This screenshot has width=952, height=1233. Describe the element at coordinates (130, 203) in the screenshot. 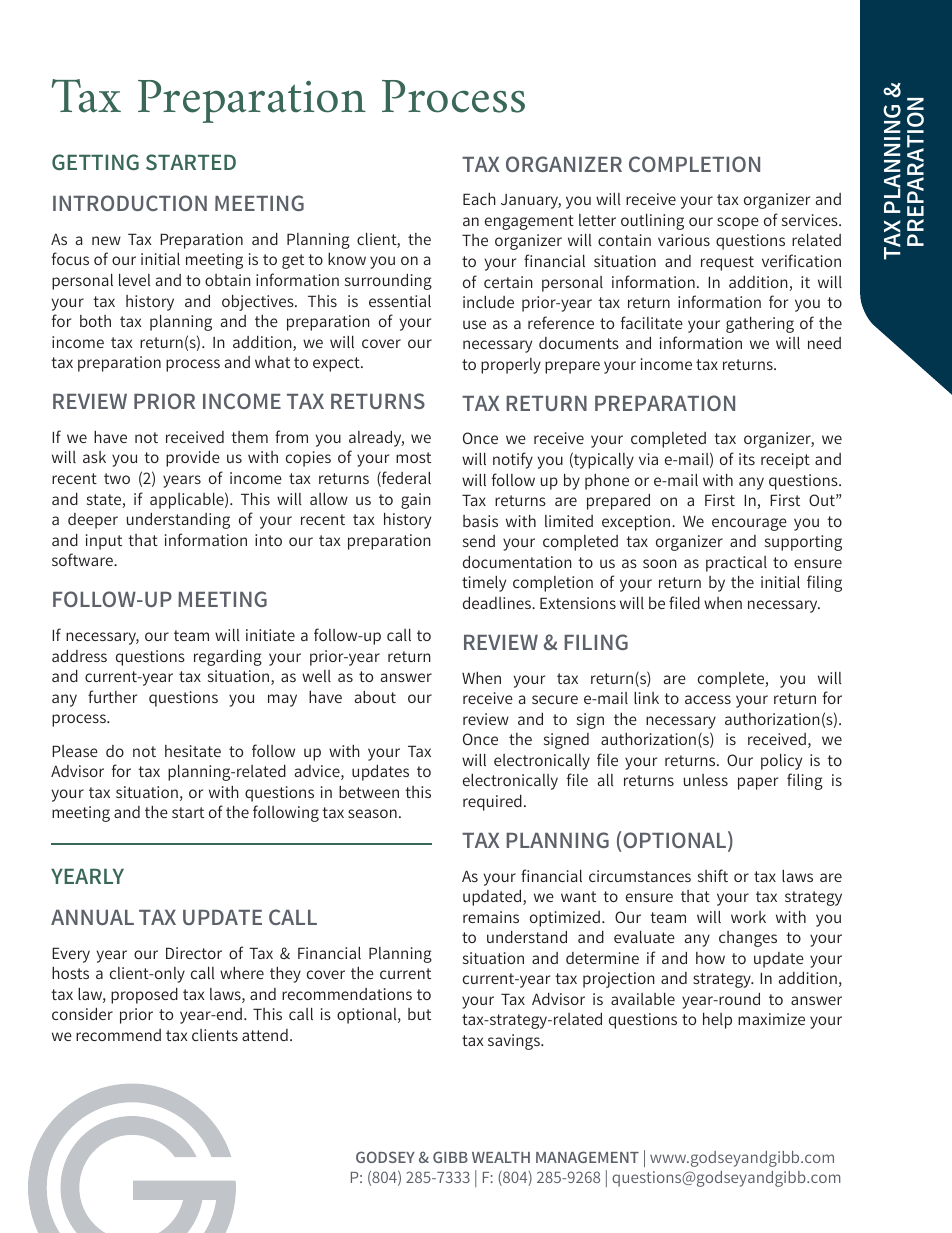

I see `INTRODUCTION` at that location.
